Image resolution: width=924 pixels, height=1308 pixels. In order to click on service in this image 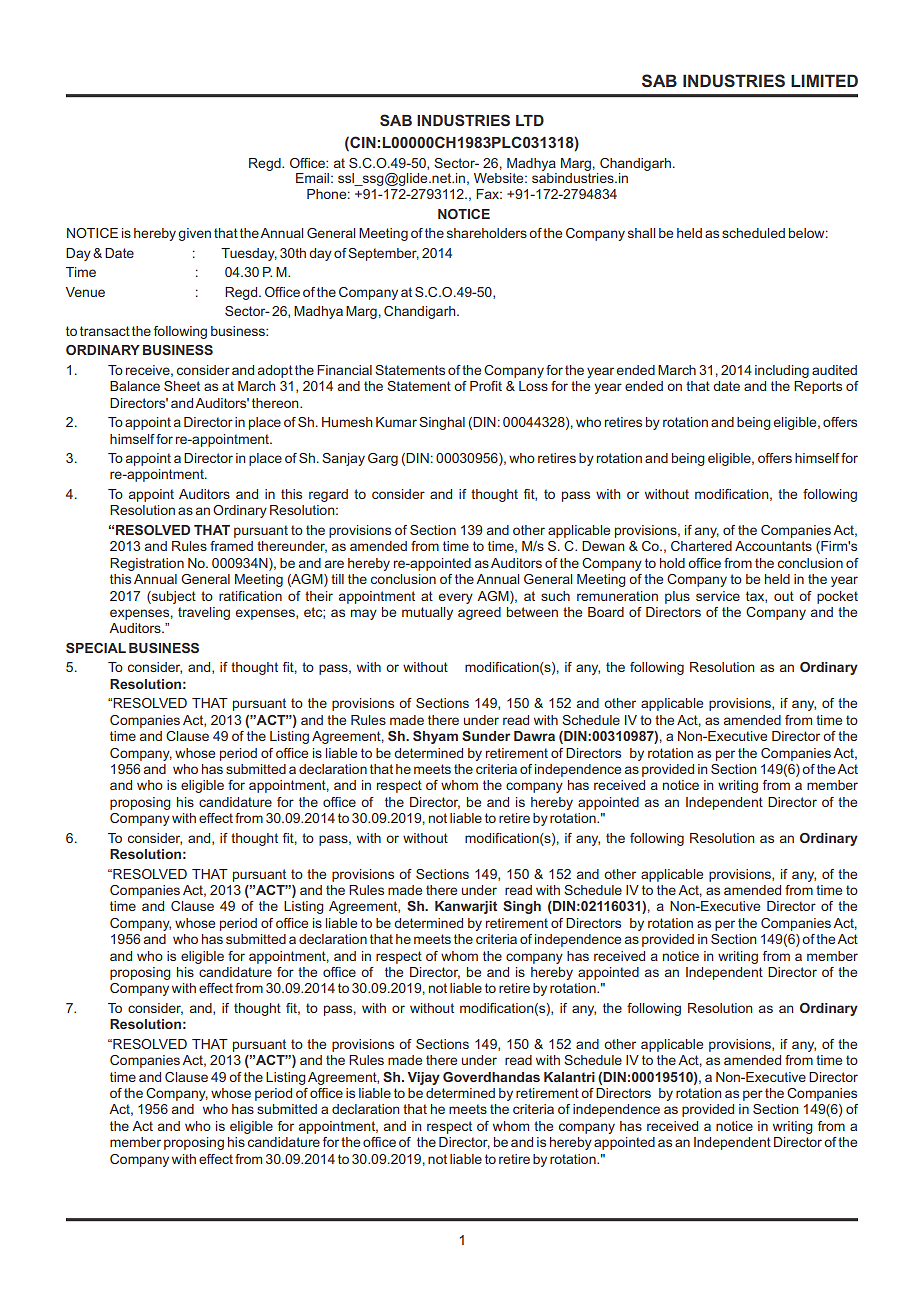, I will do `click(718, 596)`.
